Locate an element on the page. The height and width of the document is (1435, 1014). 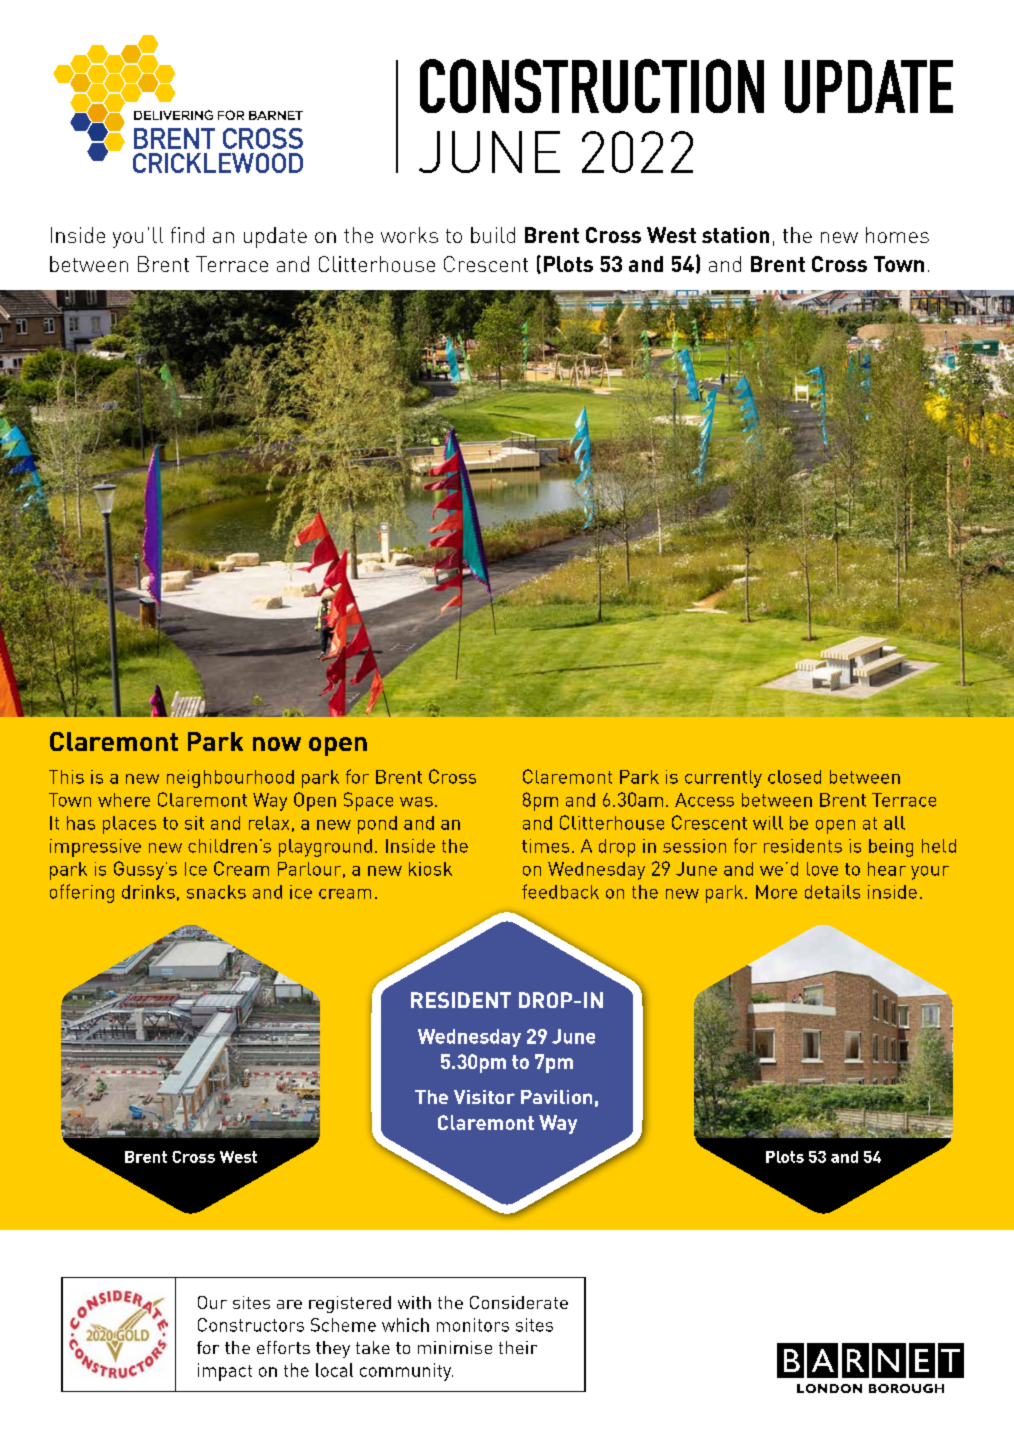
was is located at coordinates (416, 802).
